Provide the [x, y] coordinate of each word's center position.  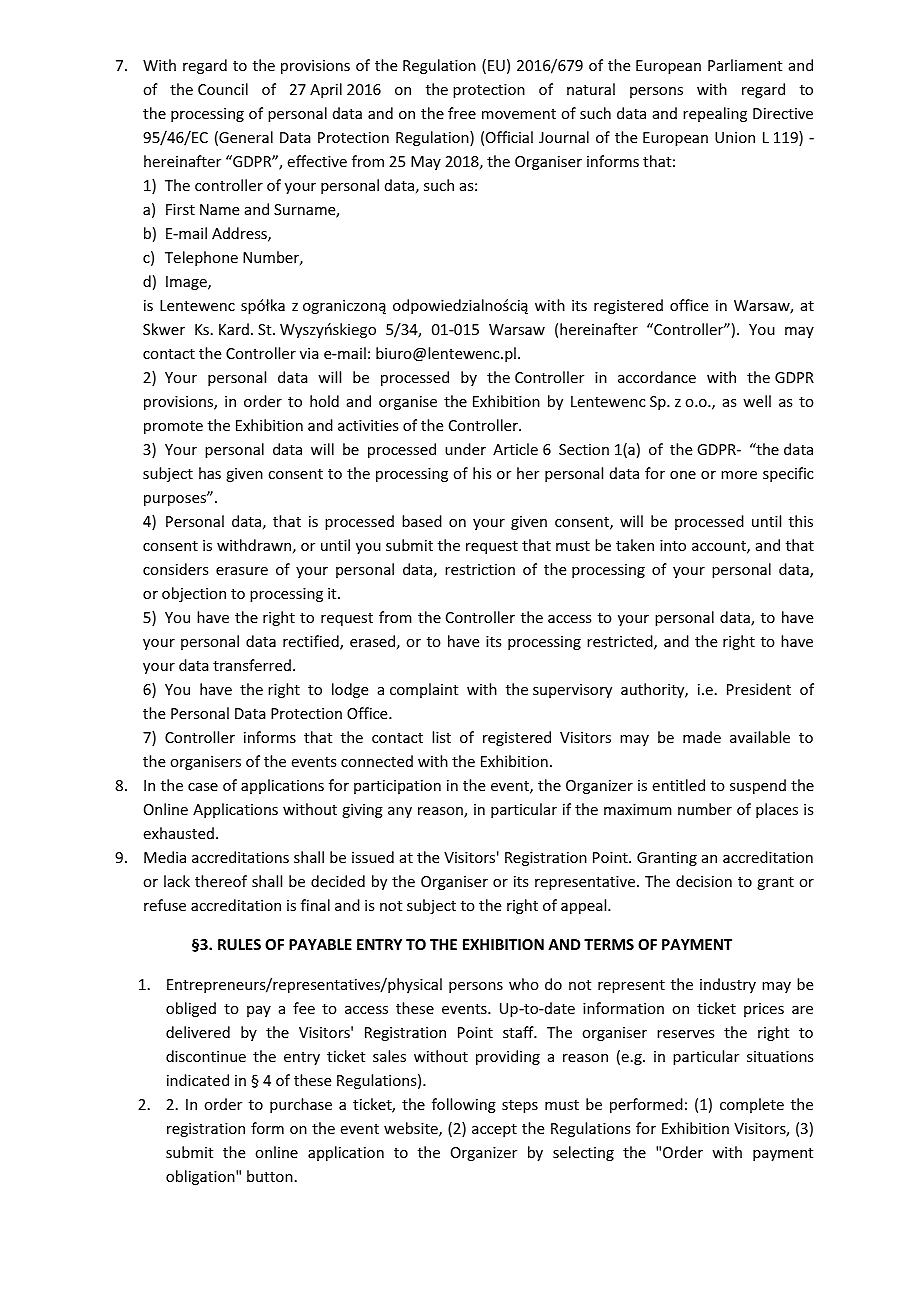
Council [223, 89]
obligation [201, 1177]
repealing [715, 114]
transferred [252, 665]
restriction [480, 569]
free [462, 113]
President [759, 689]
